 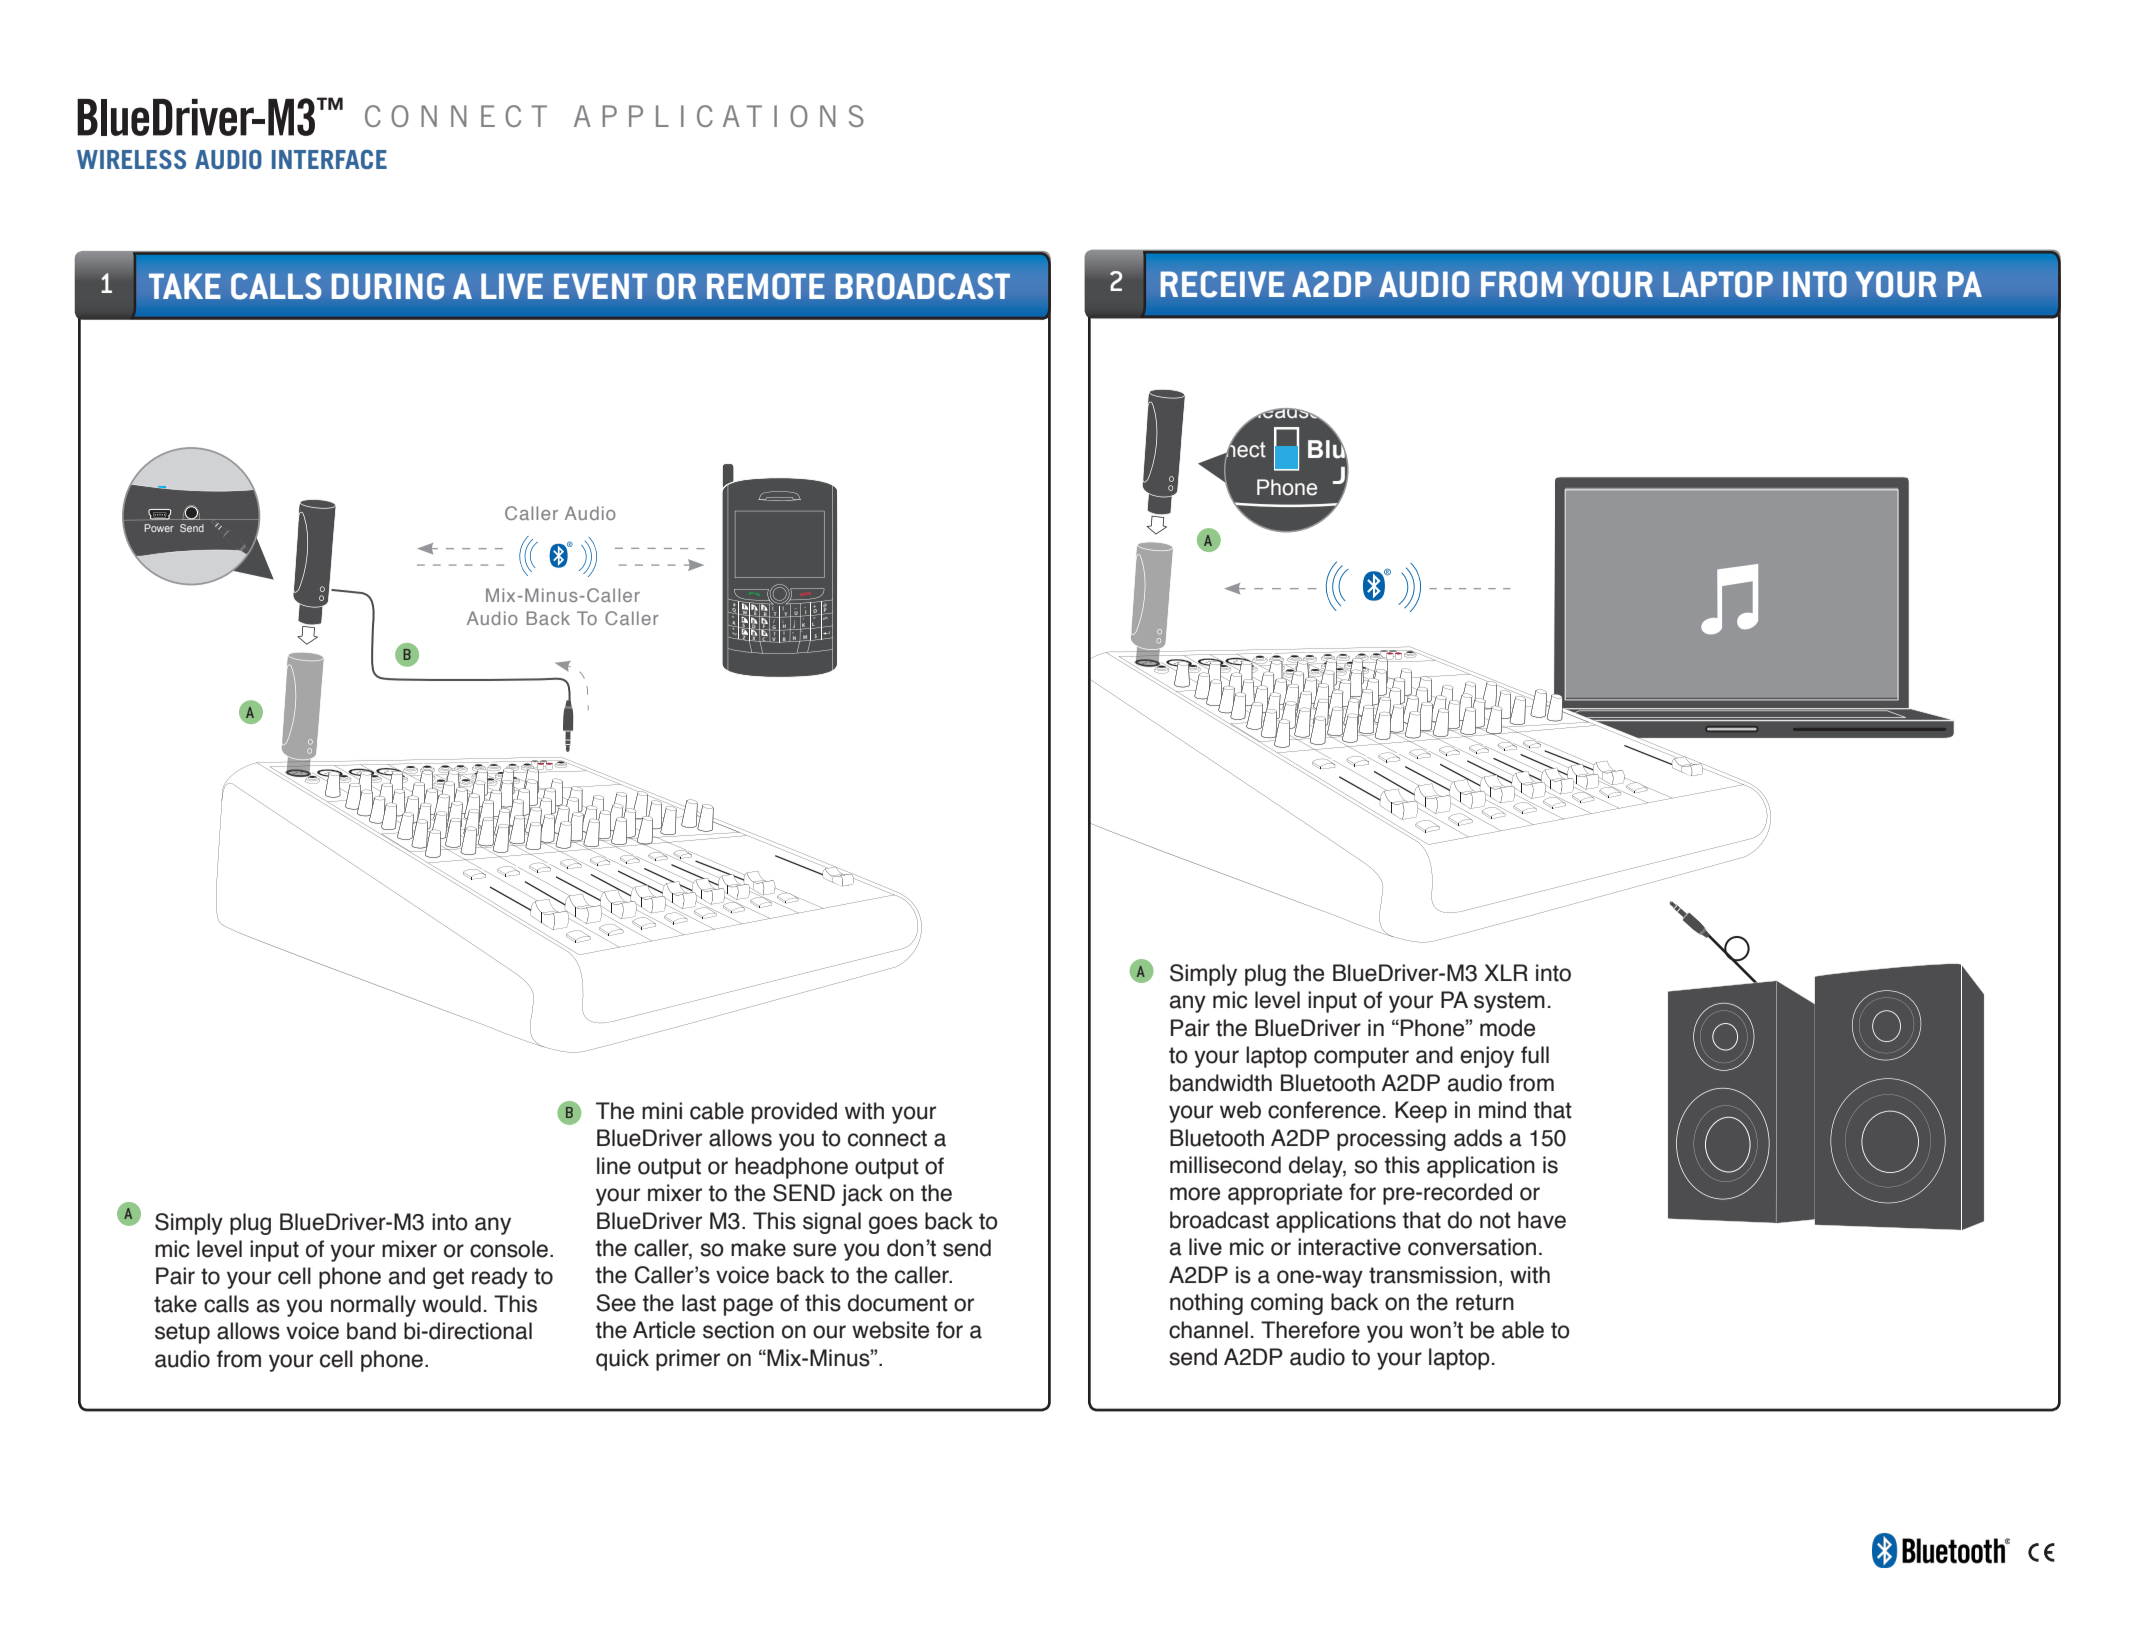 What do you see at coordinates (794, 1113) in the screenshot?
I see `provided` at bounding box center [794, 1113].
